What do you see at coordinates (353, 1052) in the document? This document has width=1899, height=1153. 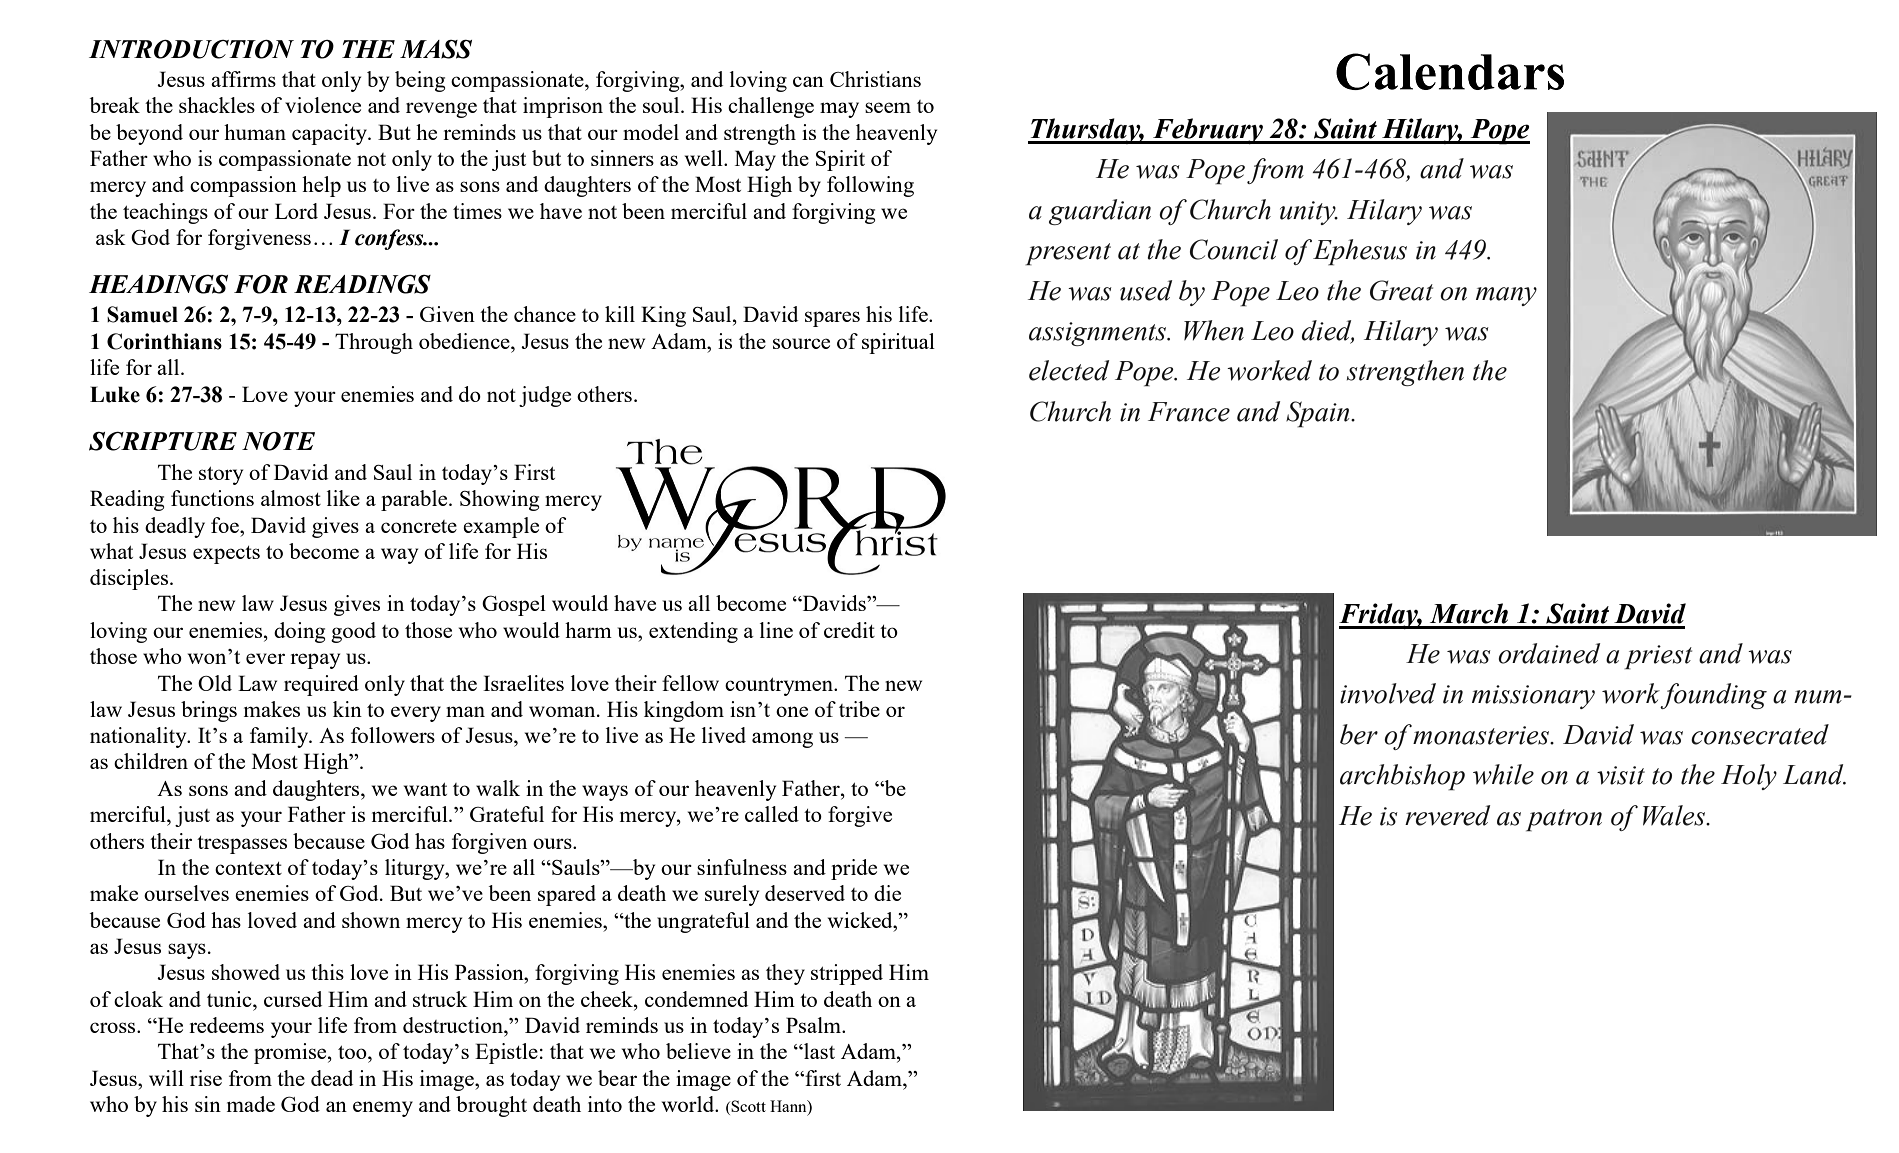 I see `too` at bounding box center [353, 1052].
